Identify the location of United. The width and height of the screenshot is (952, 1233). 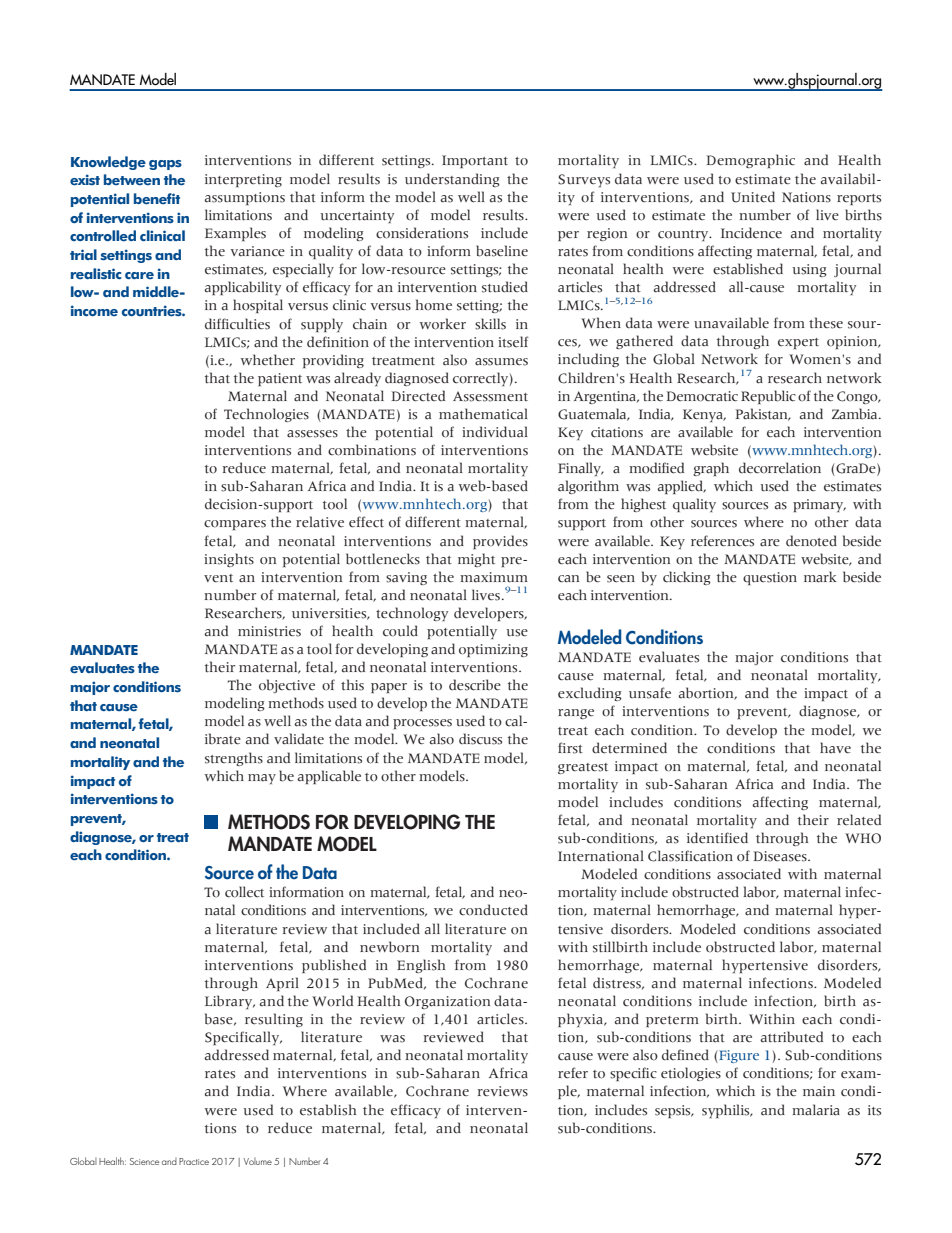
(753, 197).
